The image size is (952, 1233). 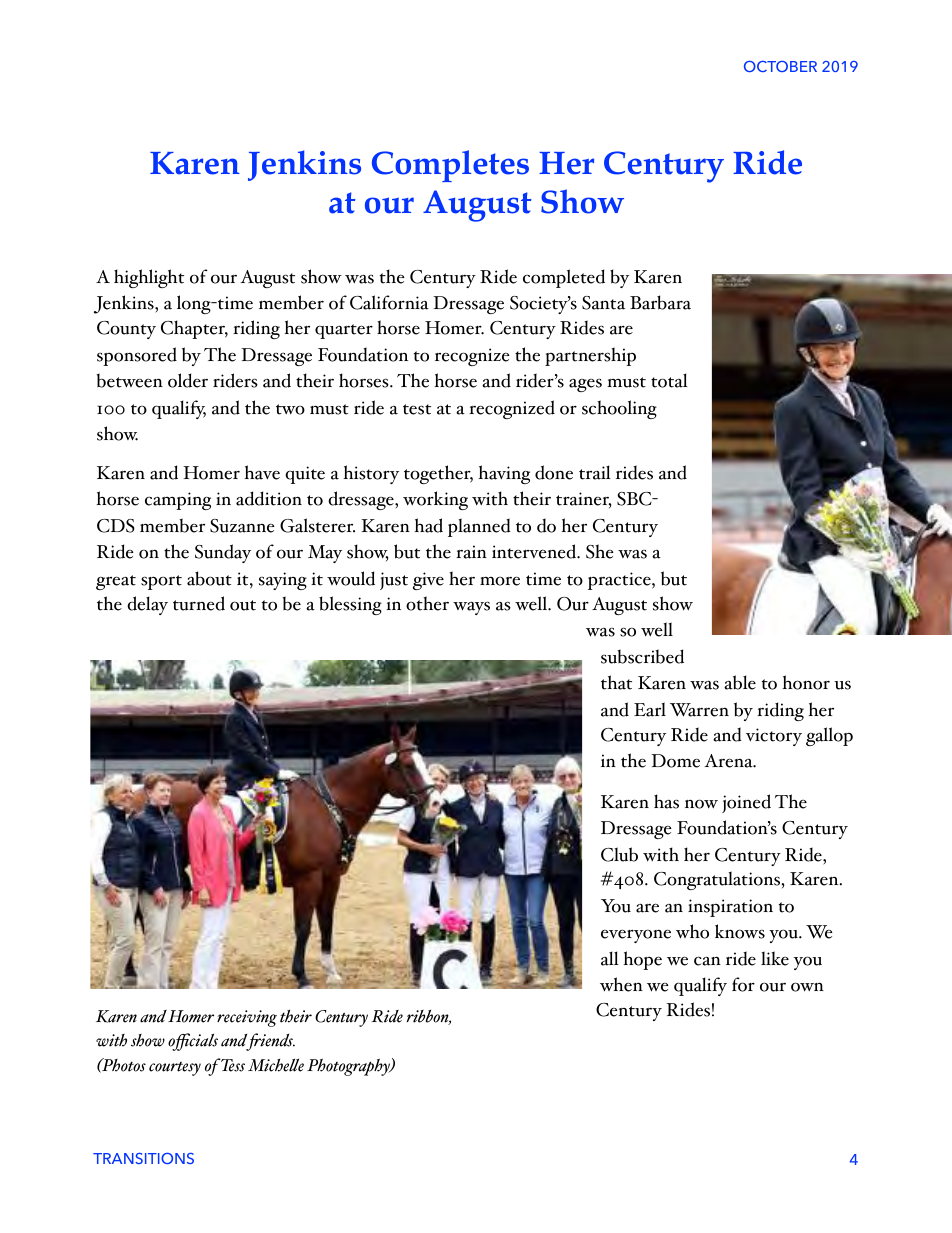 What do you see at coordinates (780, 66) in the image?
I see `OCTOBER` at bounding box center [780, 66].
